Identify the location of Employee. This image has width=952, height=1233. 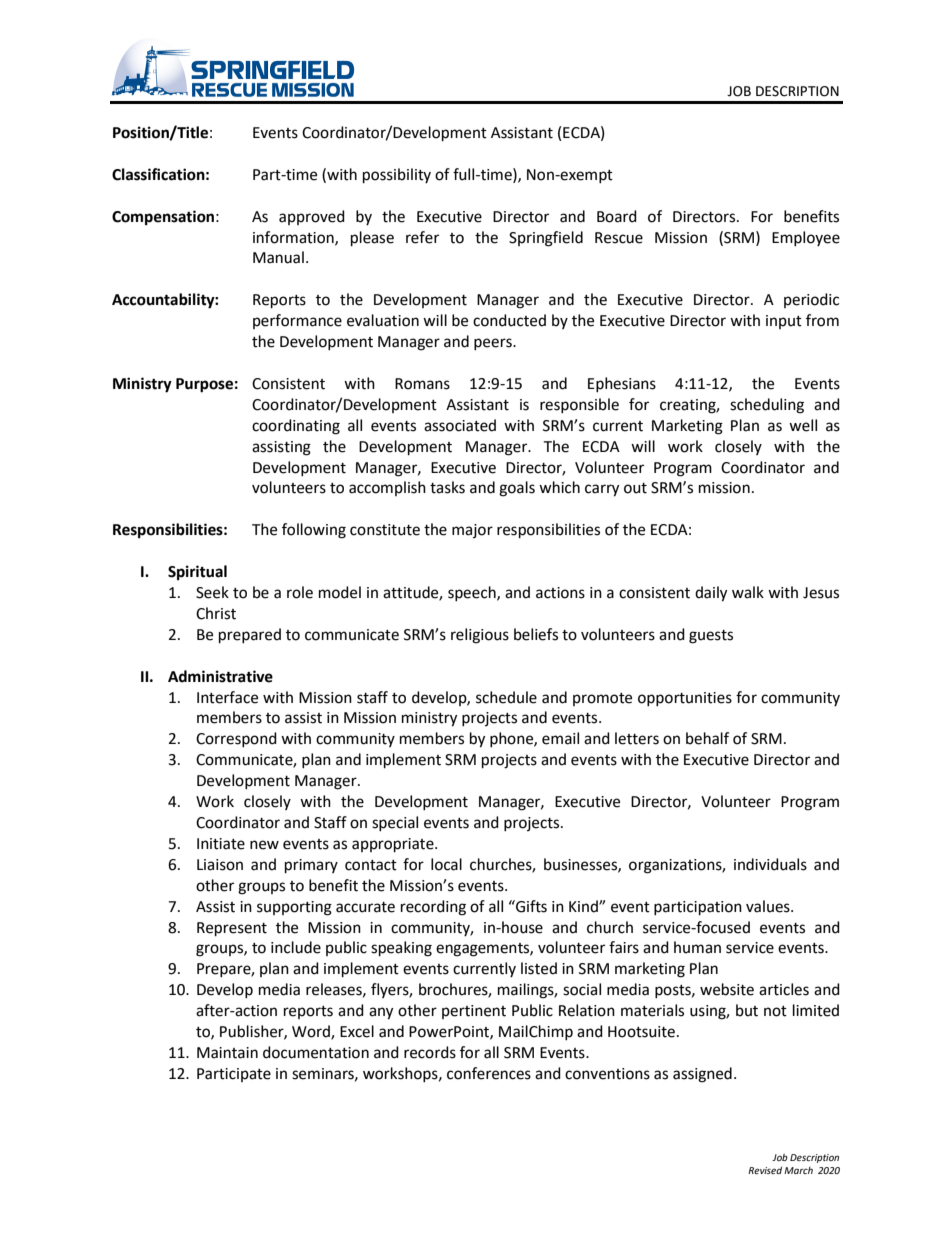
(806, 238).
